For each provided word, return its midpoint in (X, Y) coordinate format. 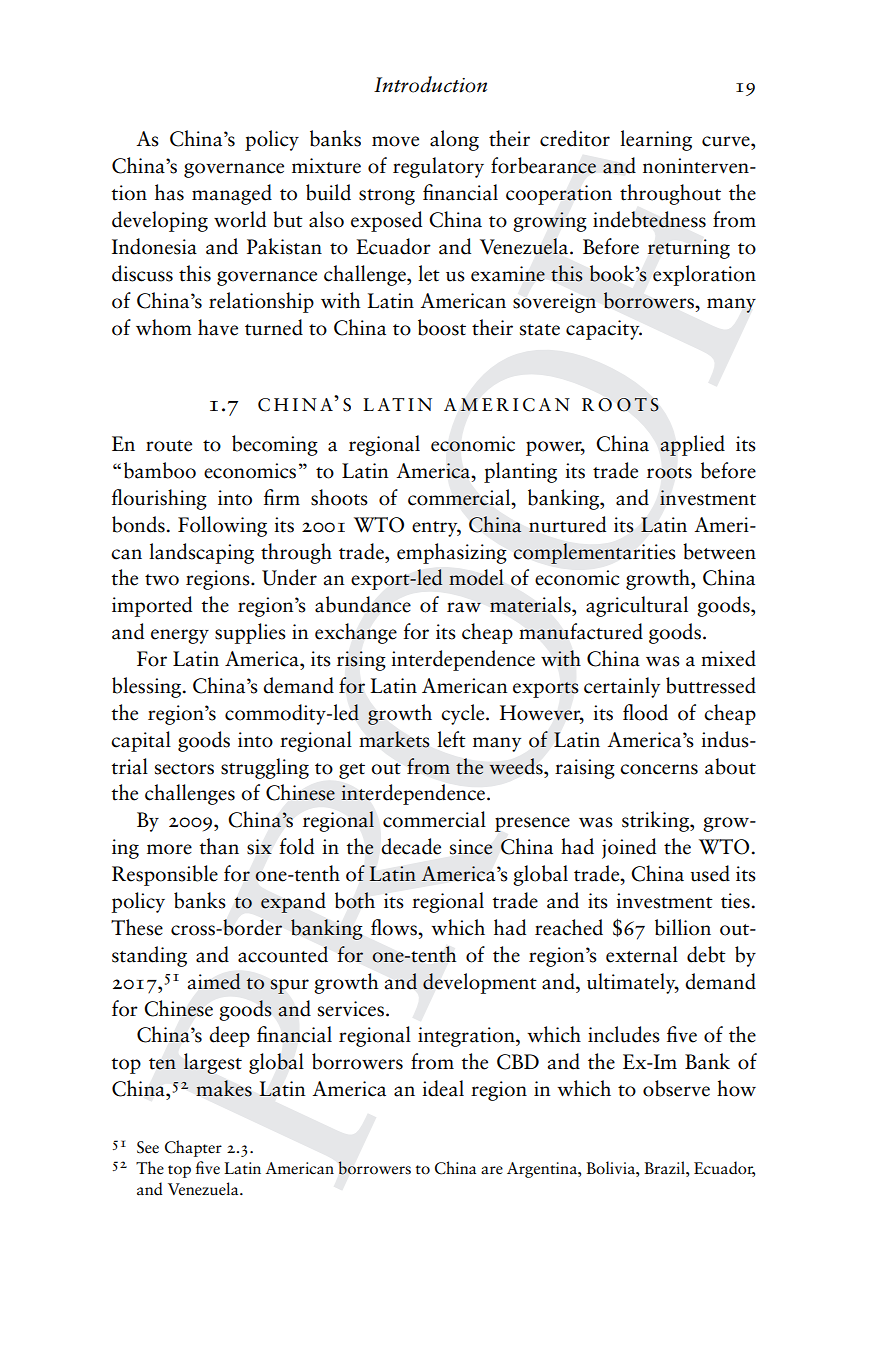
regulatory (438, 167)
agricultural (637, 606)
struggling (265, 768)
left (451, 739)
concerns (659, 769)
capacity (604, 330)
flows (395, 927)
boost (442, 327)
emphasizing (452, 553)
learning (656, 140)
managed (232, 194)
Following (222, 526)
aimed (214, 981)
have (218, 327)
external (642, 954)
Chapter (193, 1148)
